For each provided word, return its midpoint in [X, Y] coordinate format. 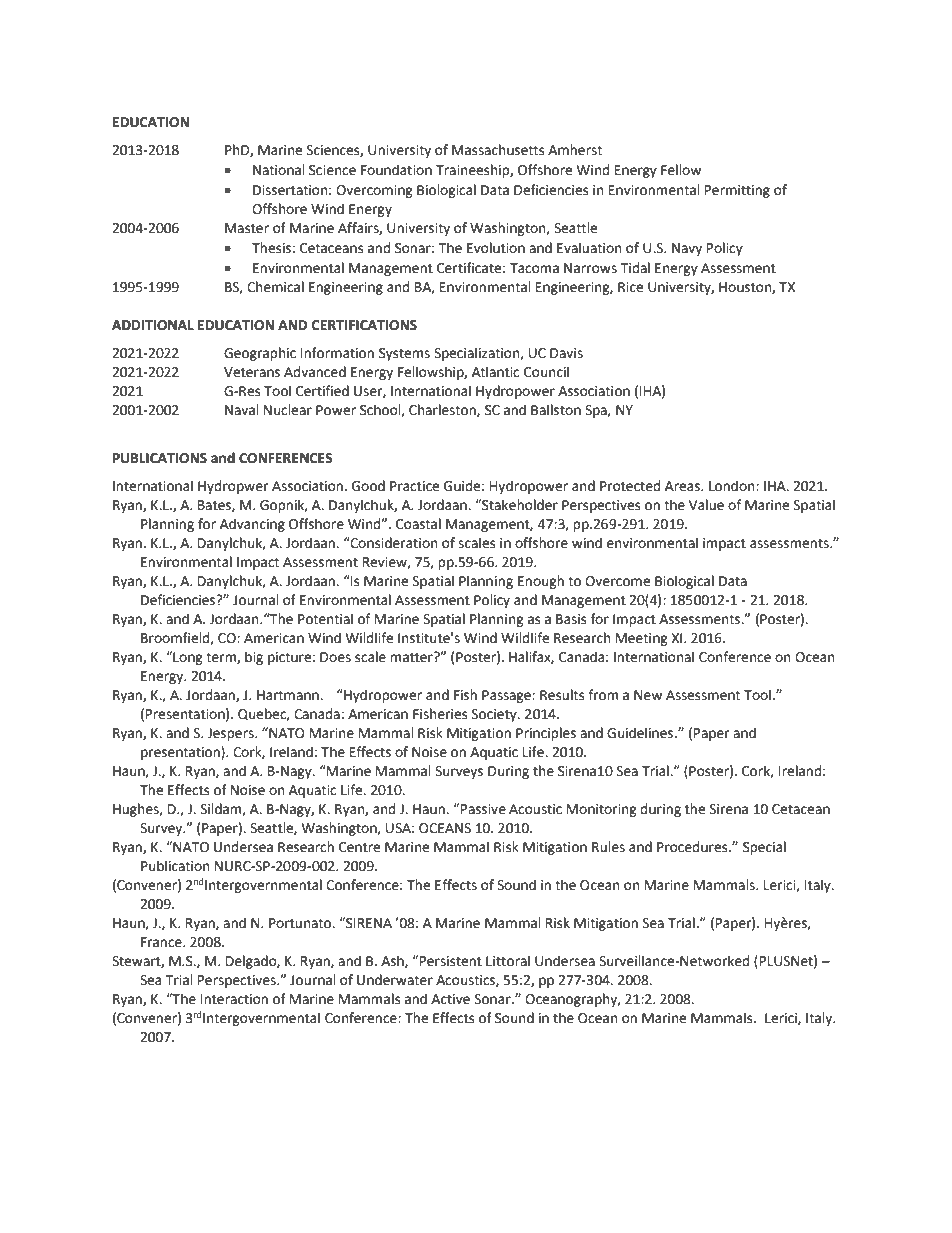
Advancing [252, 525]
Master [247, 228]
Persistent [451, 961]
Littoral [508, 961]
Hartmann [289, 695]
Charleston [443, 410]
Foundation [396, 170]
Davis [566, 353]
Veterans [252, 372]
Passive [483, 809]
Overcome [617, 581]
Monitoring [602, 810]
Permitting [737, 191]
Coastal [418, 524]
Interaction [234, 999]
